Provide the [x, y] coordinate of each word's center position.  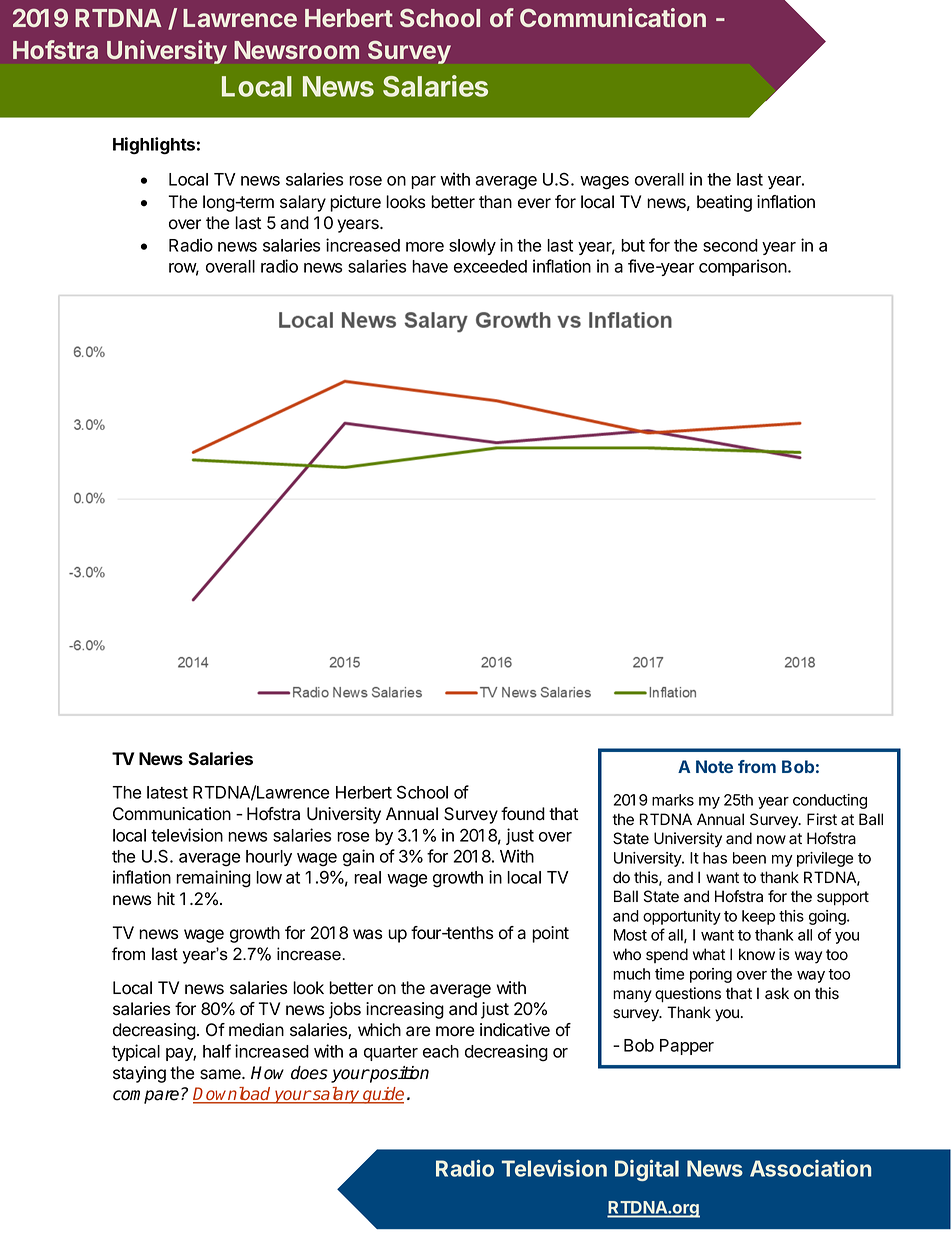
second [730, 245]
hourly [269, 858]
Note [714, 766]
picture [355, 203]
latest [167, 792]
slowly [472, 247]
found [523, 814]
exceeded [490, 266]
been [749, 858]
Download [233, 1095]
